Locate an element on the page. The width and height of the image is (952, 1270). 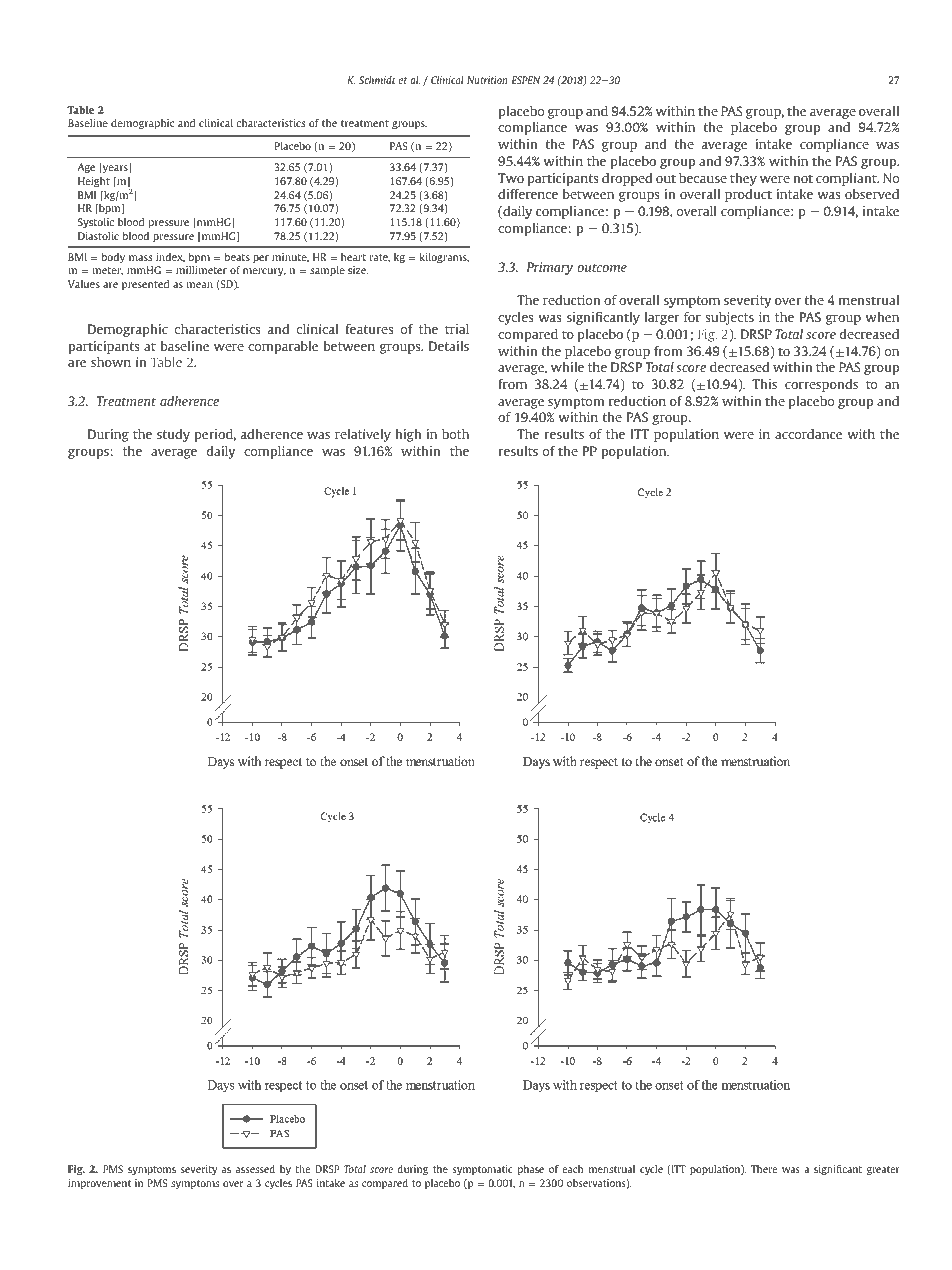
not is located at coordinates (803, 178).
